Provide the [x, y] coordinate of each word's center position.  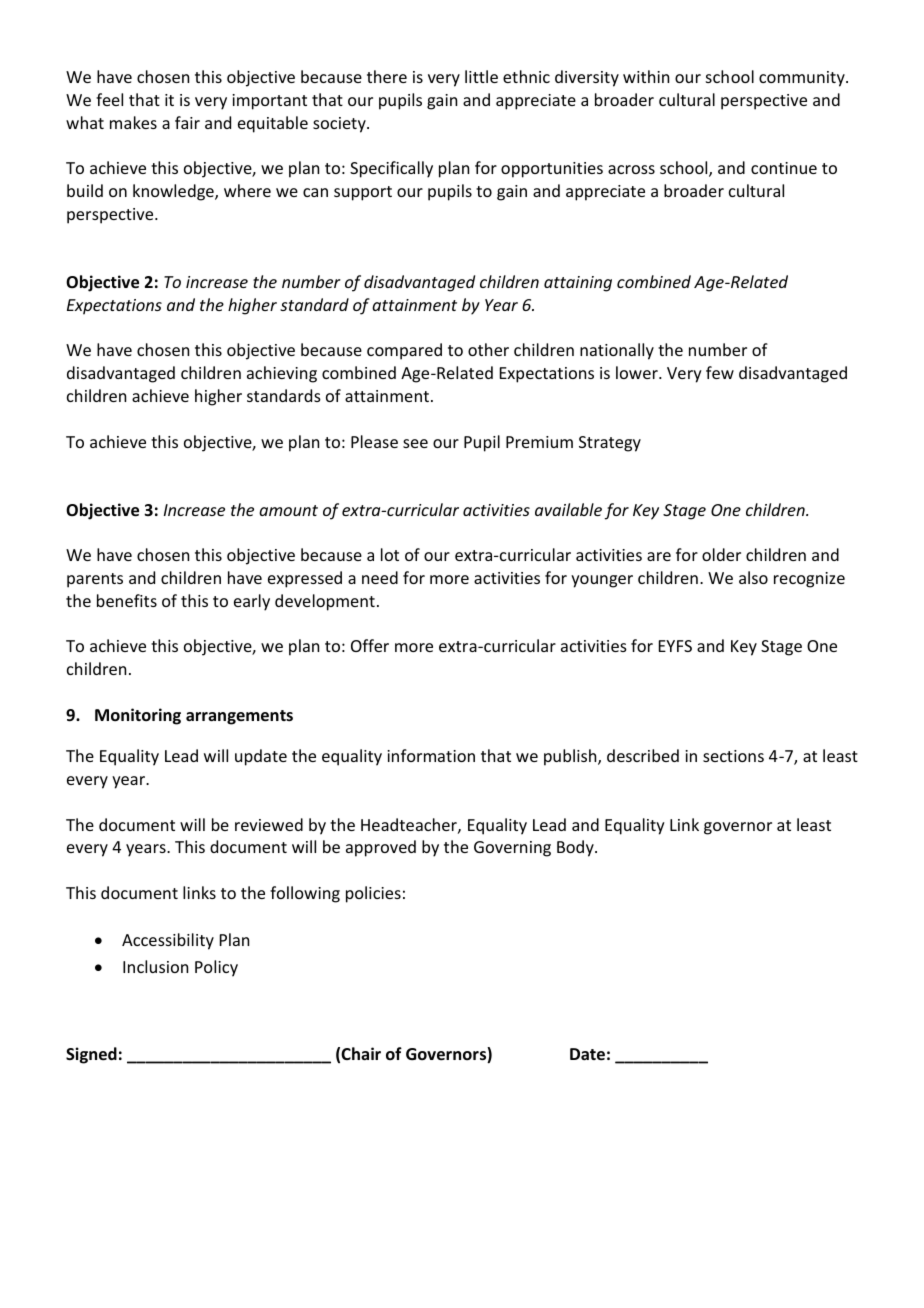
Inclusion [155, 966]
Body [576, 848]
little [481, 76]
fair [187, 122]
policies [373, 894]
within [646, 76]
